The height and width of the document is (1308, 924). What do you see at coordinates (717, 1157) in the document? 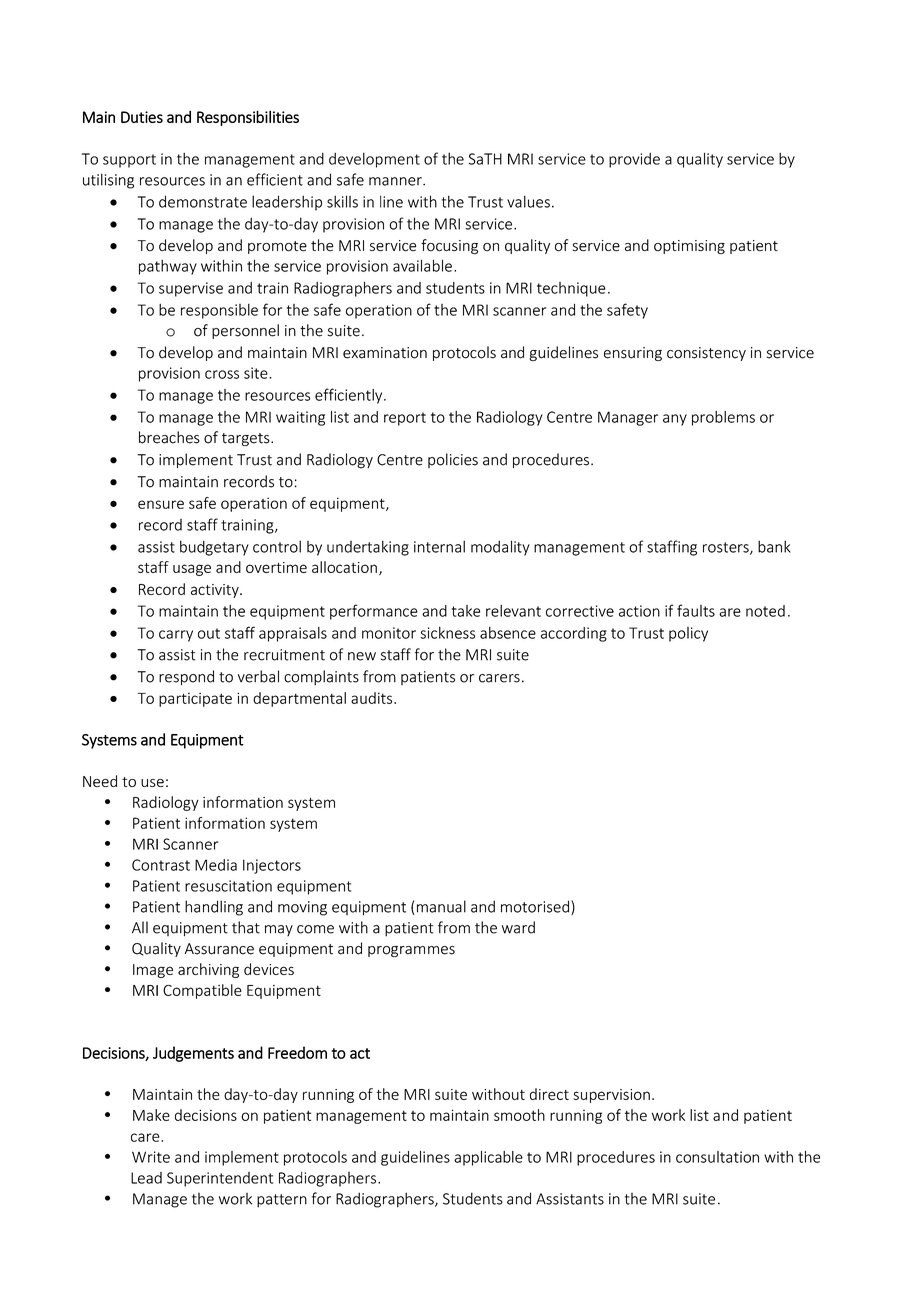
I see `consultation` at bounding box center [717, 1157].
